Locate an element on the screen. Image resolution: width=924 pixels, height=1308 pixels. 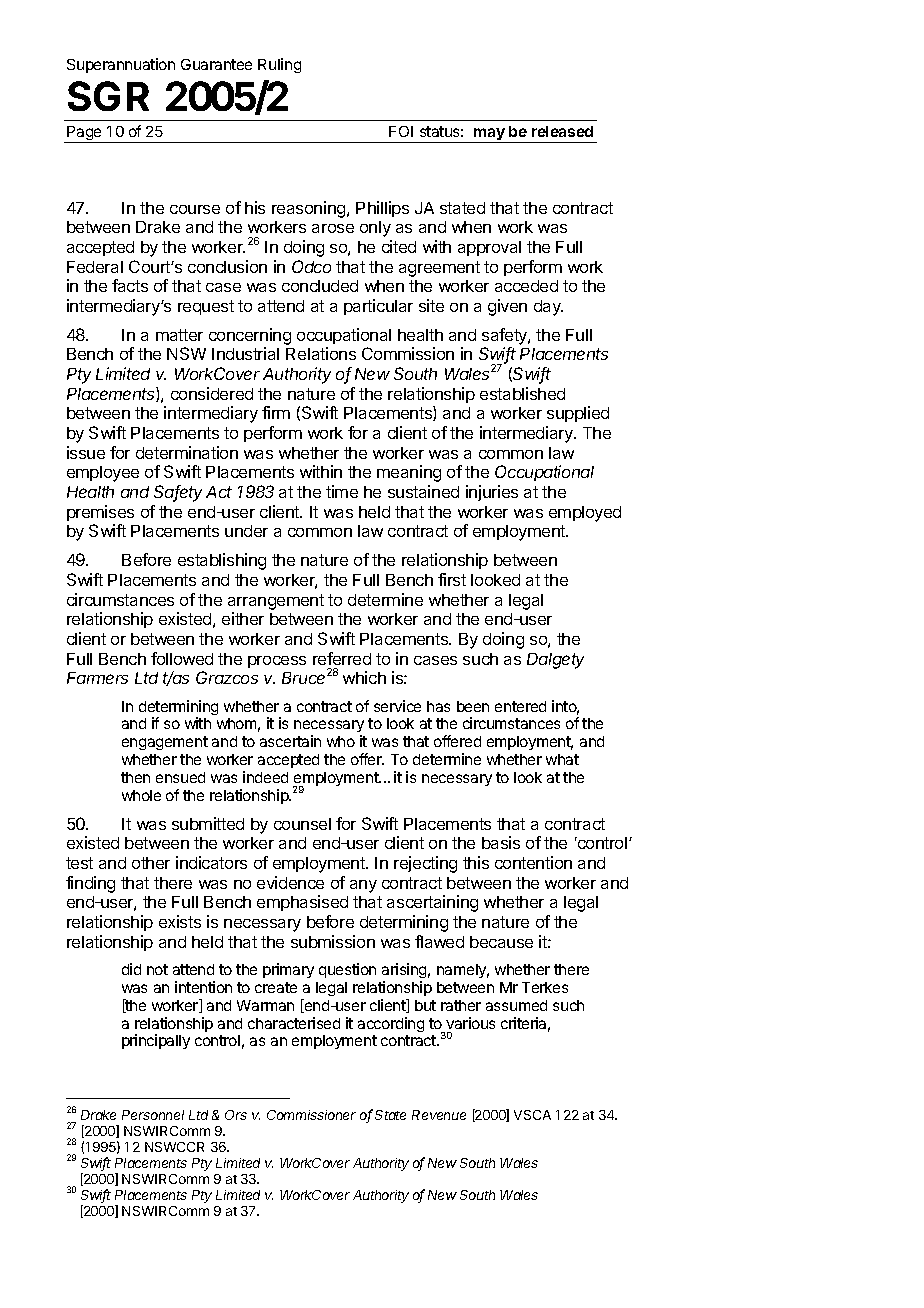
Personnel is located at coordinates (153, 1115).
